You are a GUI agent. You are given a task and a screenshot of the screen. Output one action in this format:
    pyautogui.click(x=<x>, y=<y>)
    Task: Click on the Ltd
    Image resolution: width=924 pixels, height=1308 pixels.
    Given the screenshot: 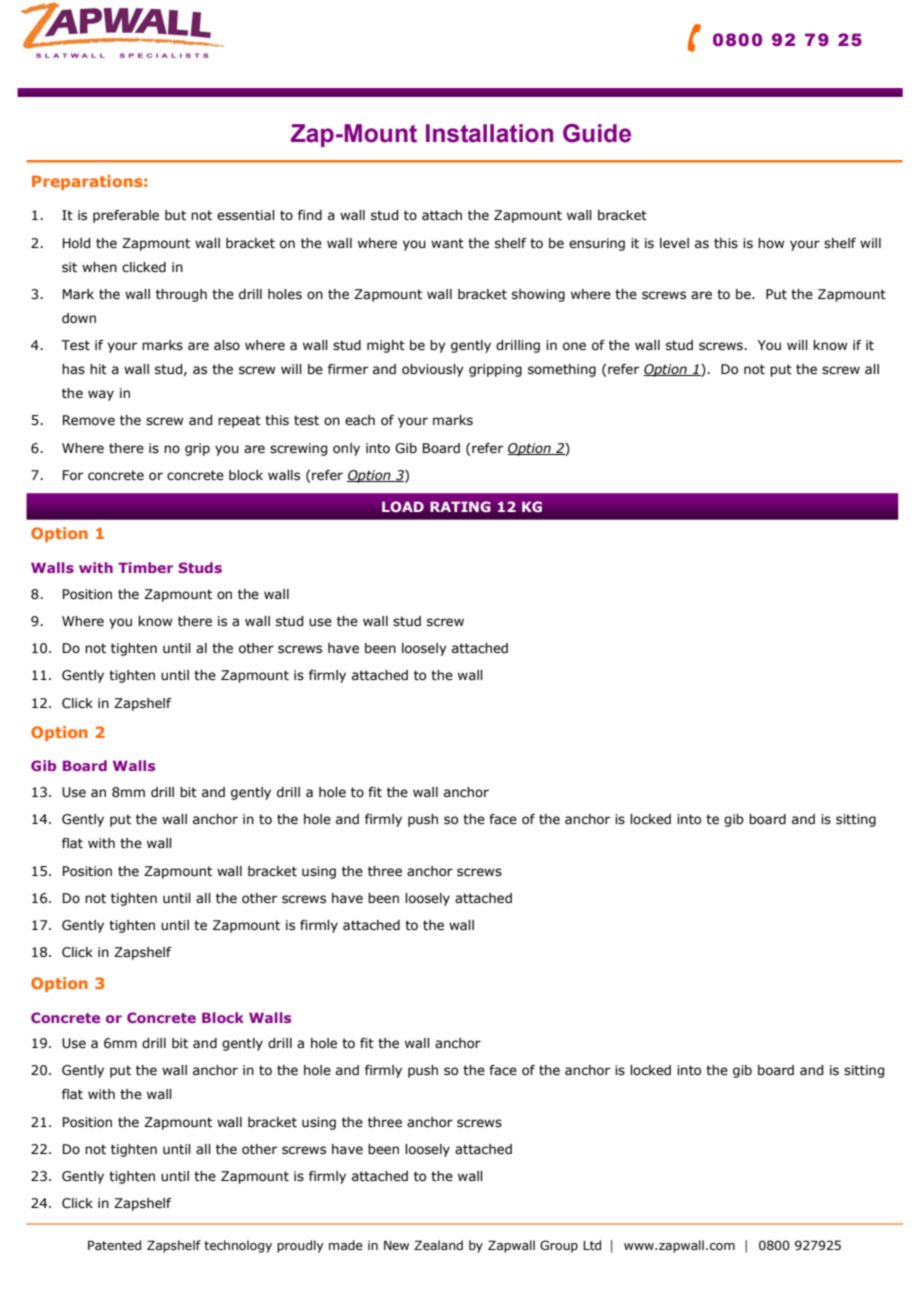 What is the action you would take?
    pyautogui.click(x=592, y=1245)
